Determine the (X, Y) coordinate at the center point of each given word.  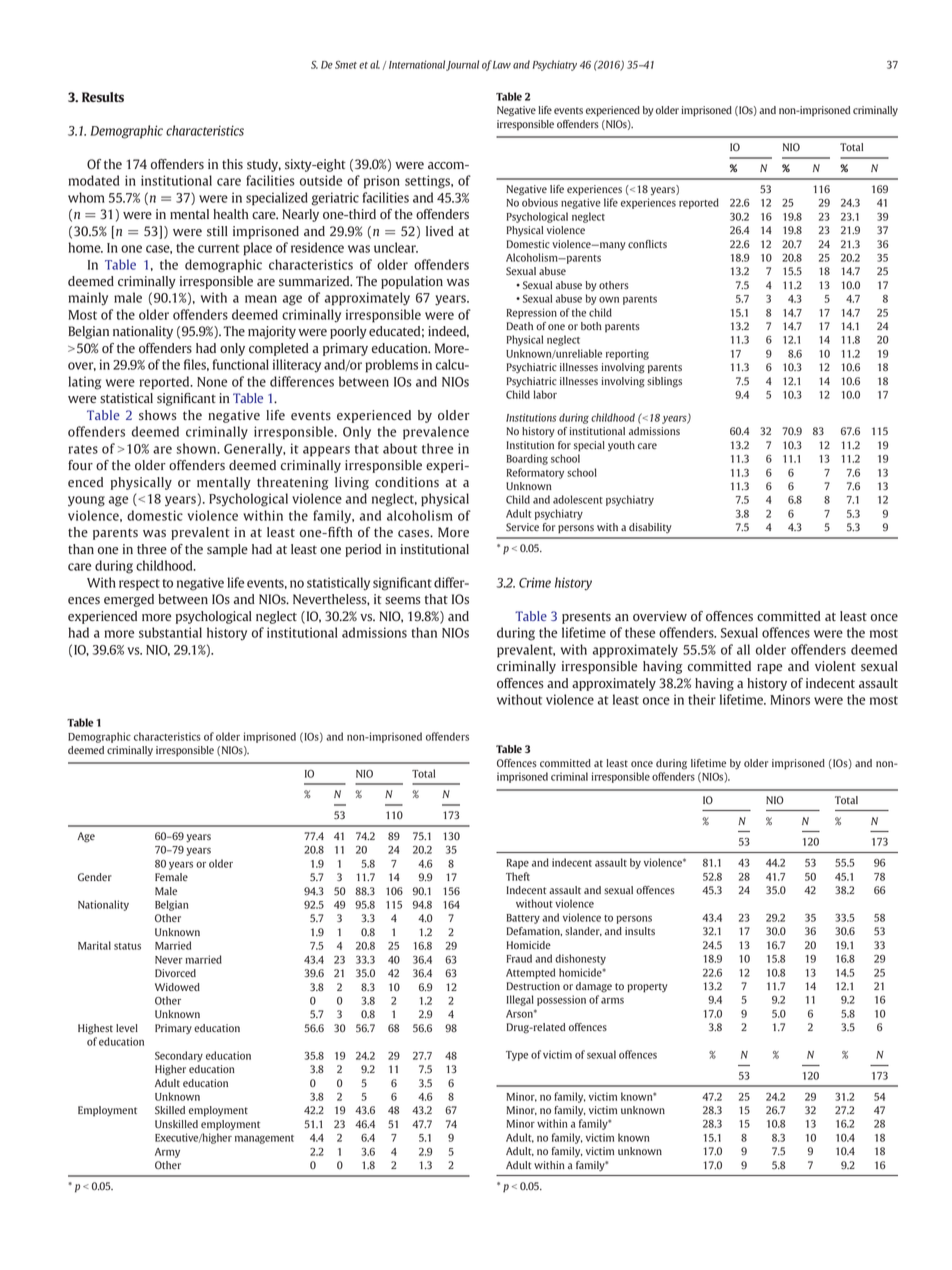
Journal (462, 65)
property (648, 988)
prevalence (436, 433)
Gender (95, 877)
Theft (518, 876)
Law (502, 65)
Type (517, 1056)
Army (167, 1153)
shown (197, 448)
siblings (664, 382)
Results (103, 97)
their (702, 699)
